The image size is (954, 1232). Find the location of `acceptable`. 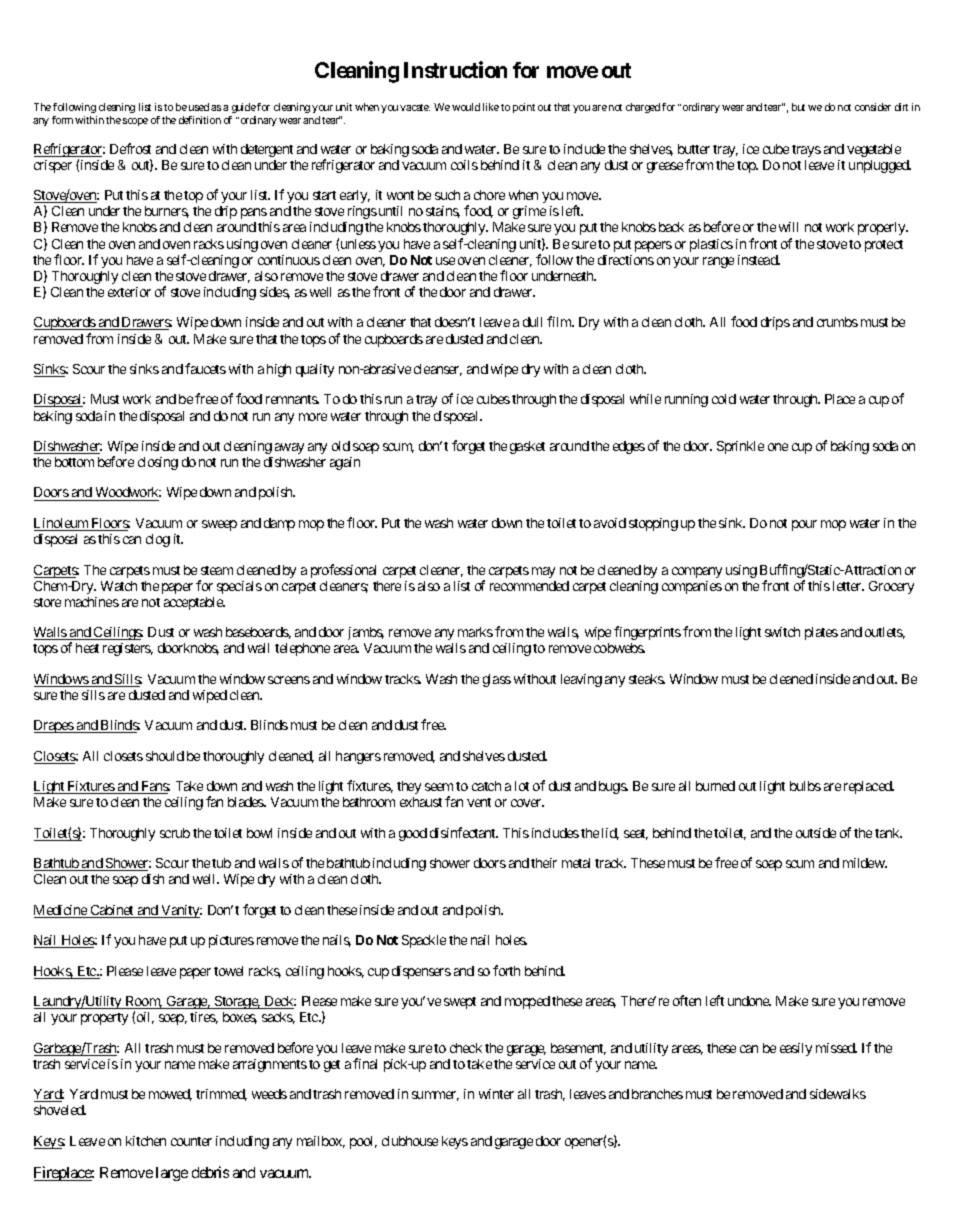

acceptable is located at coordinates (194, 603).
